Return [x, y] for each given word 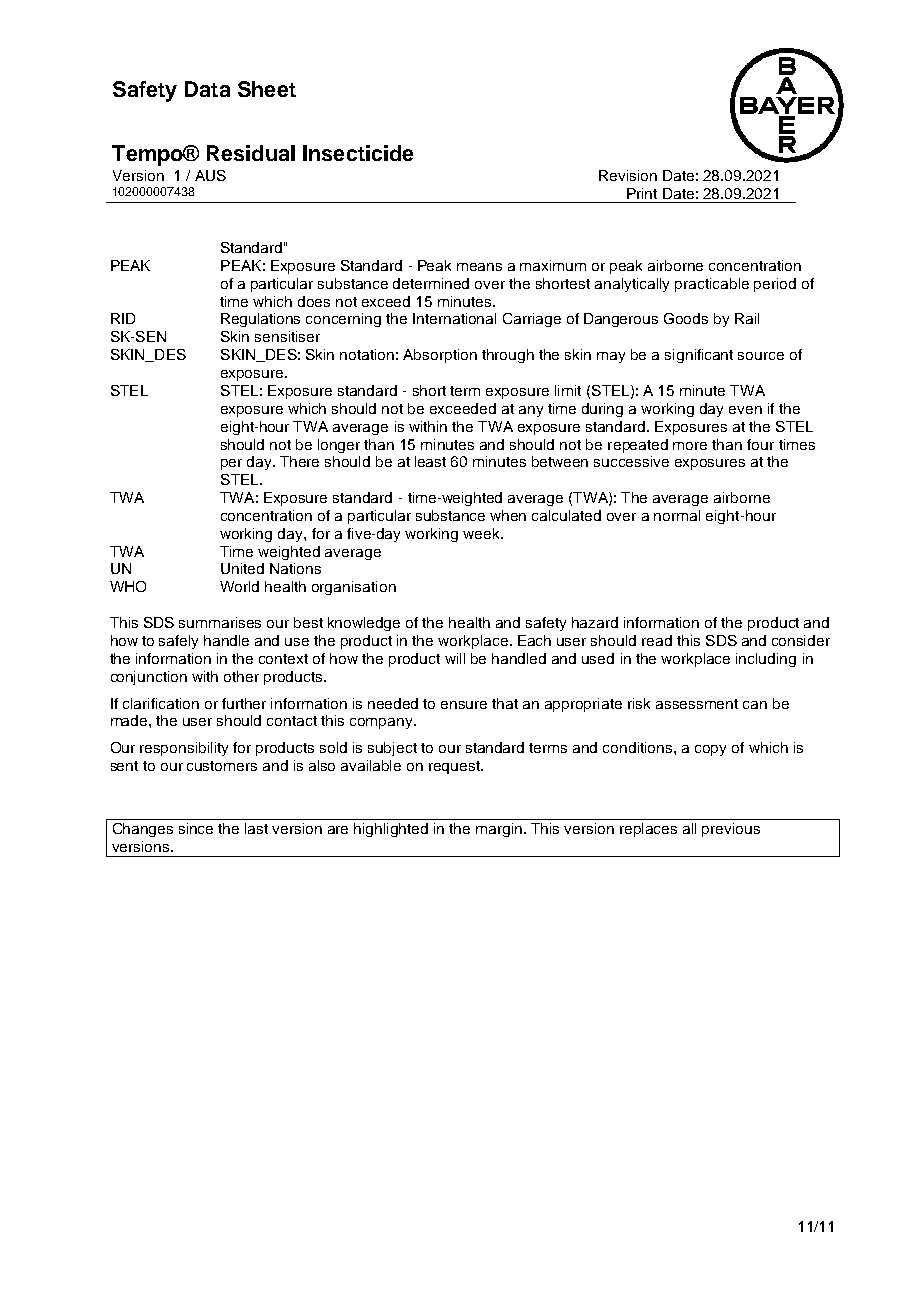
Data [207, 89]
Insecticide [358, 153]
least [430, 461]
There [299, 461]
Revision [628, 175]
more [690, 446]
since [196, 828]
